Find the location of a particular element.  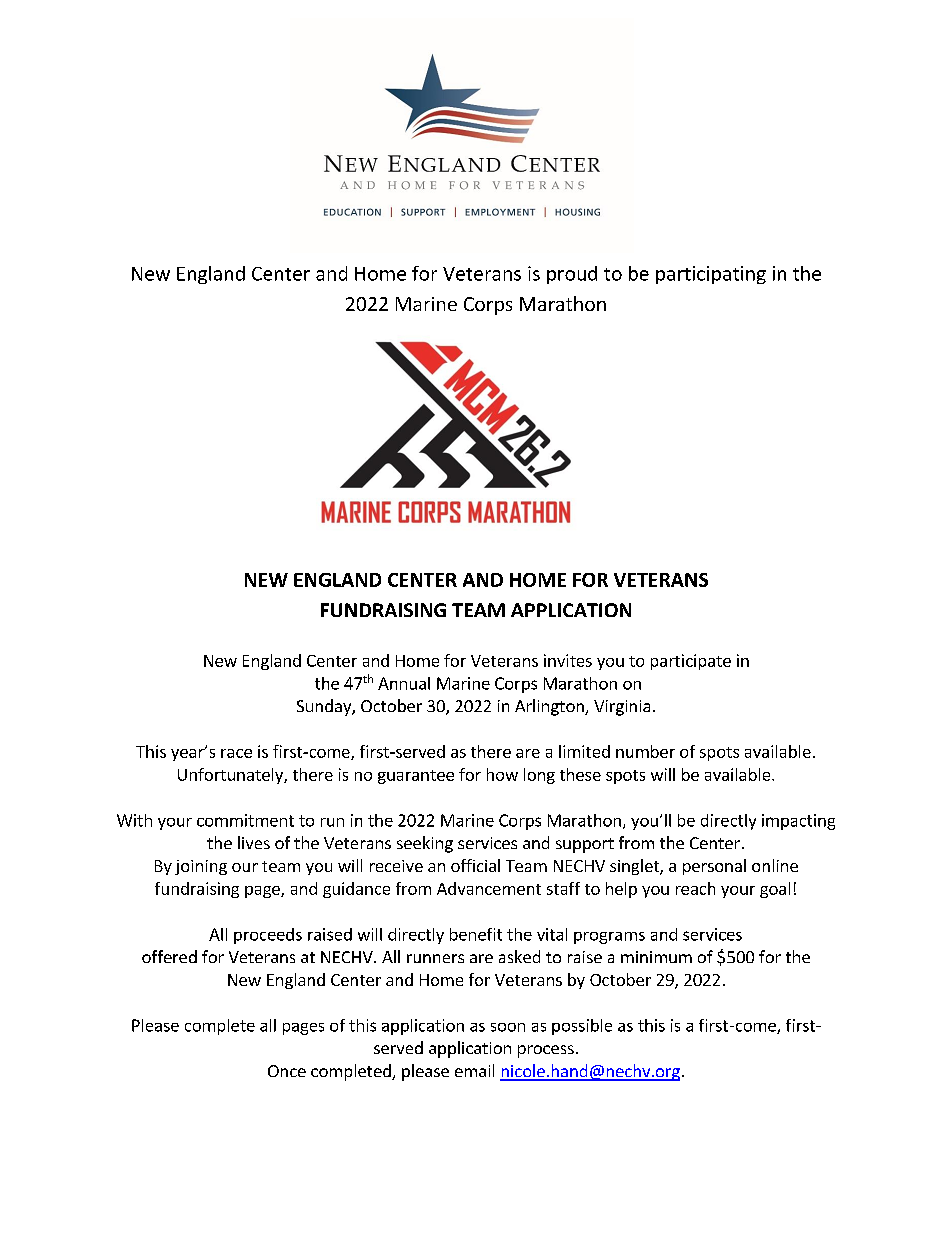

invites is located at coordinates (568, 660).
